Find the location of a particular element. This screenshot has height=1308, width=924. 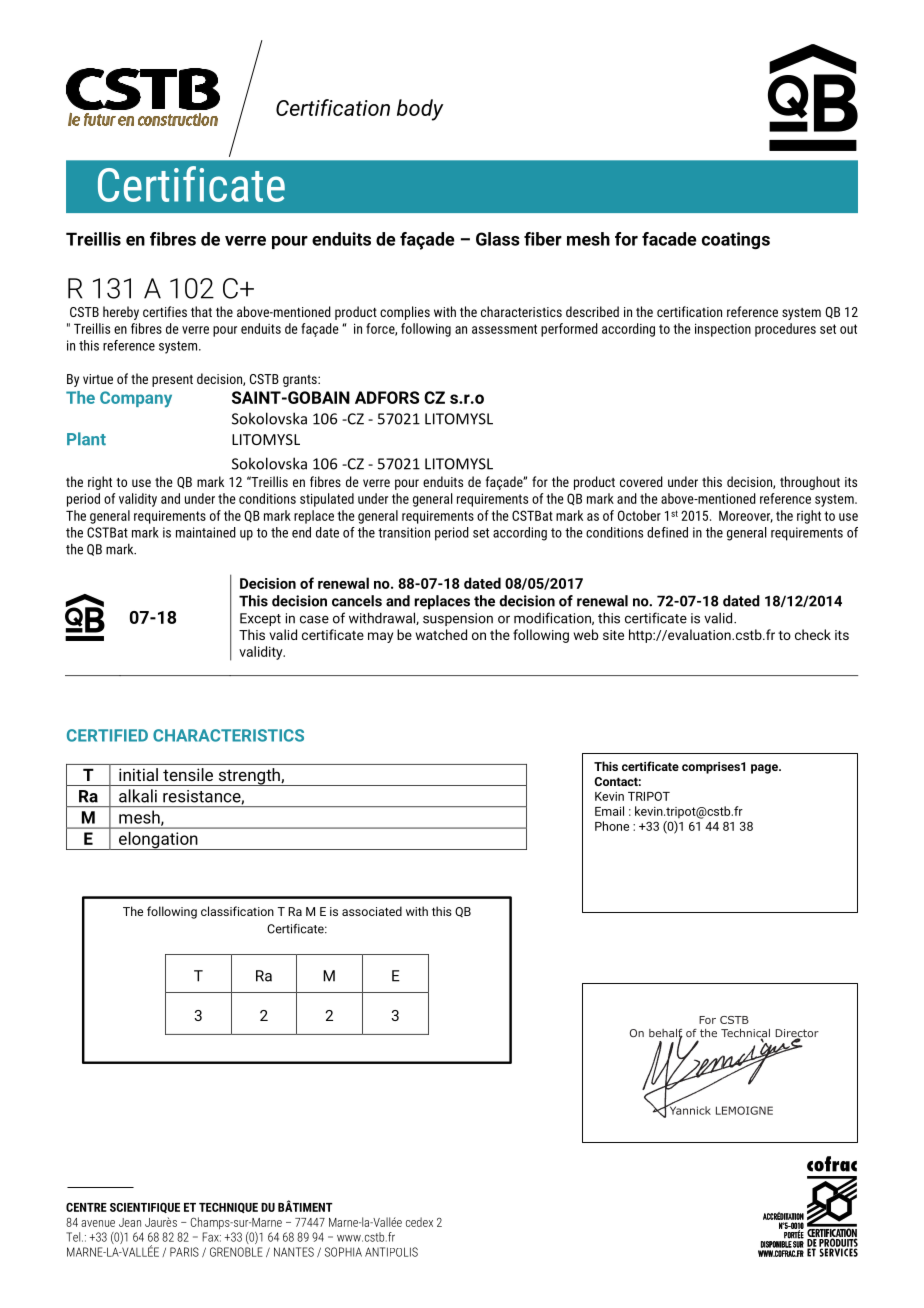

maintained is located at coordinates (206, 532).
